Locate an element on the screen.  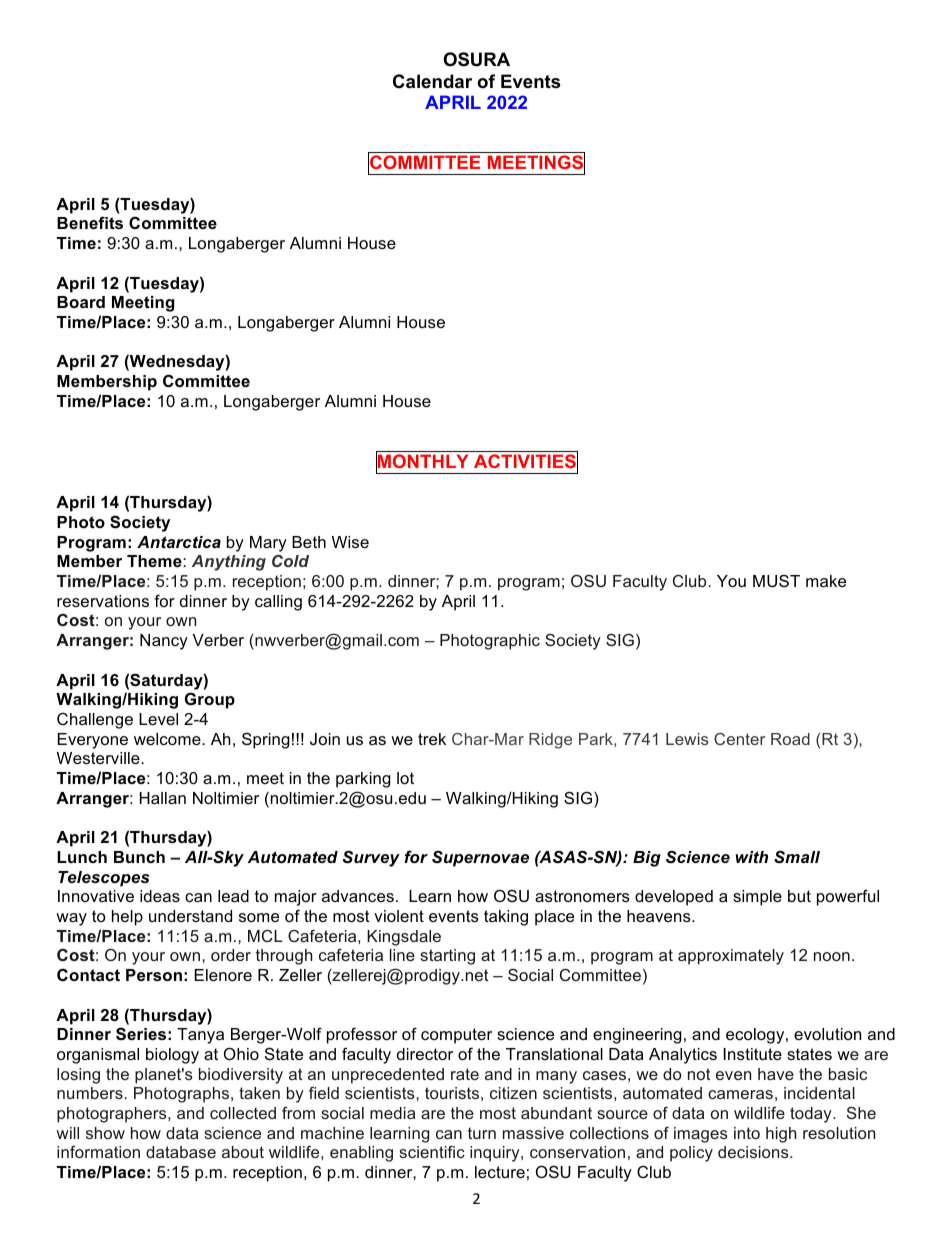
Road is located at coordinates (790, 739).
